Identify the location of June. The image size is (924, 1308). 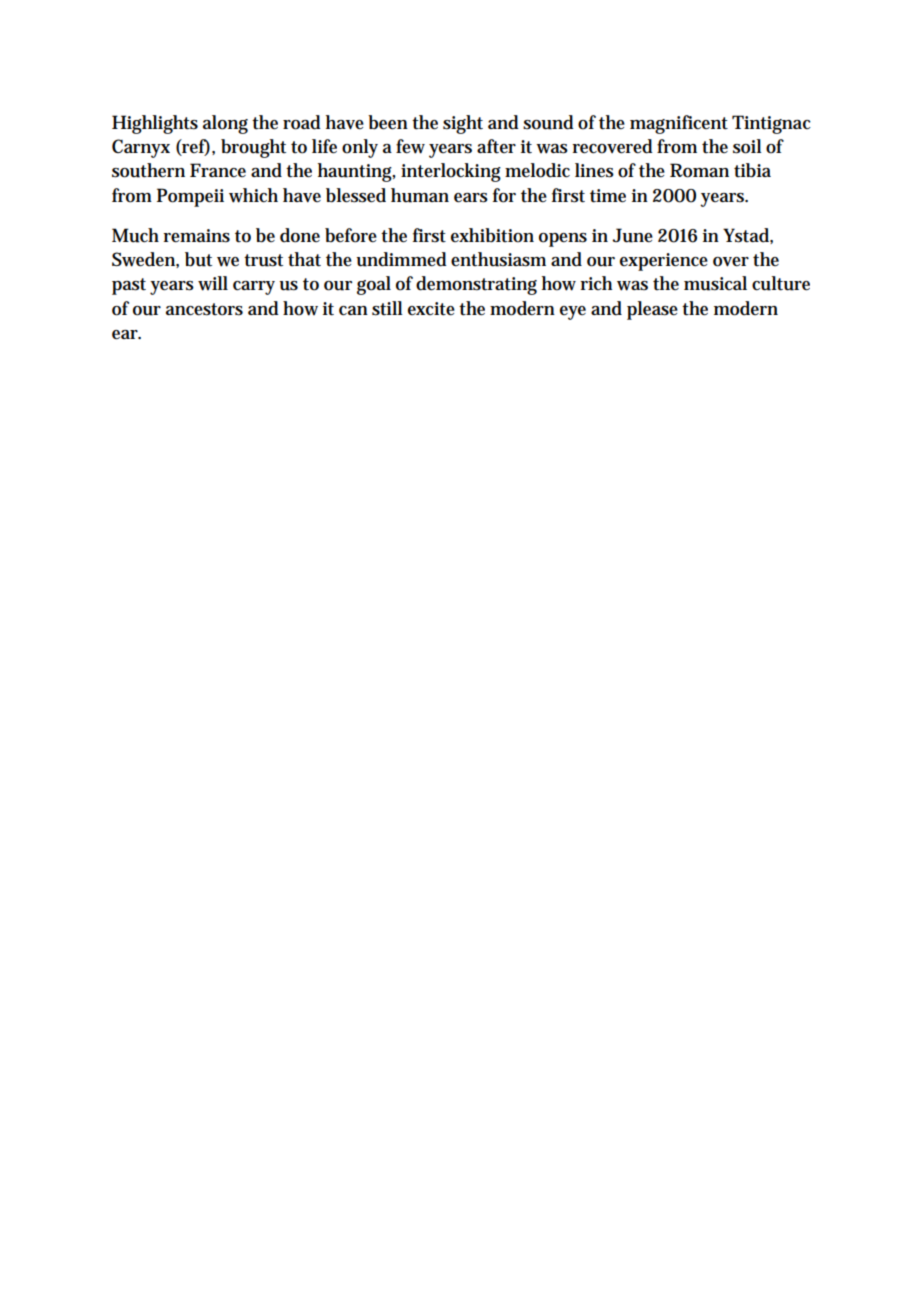
(632, 235).
